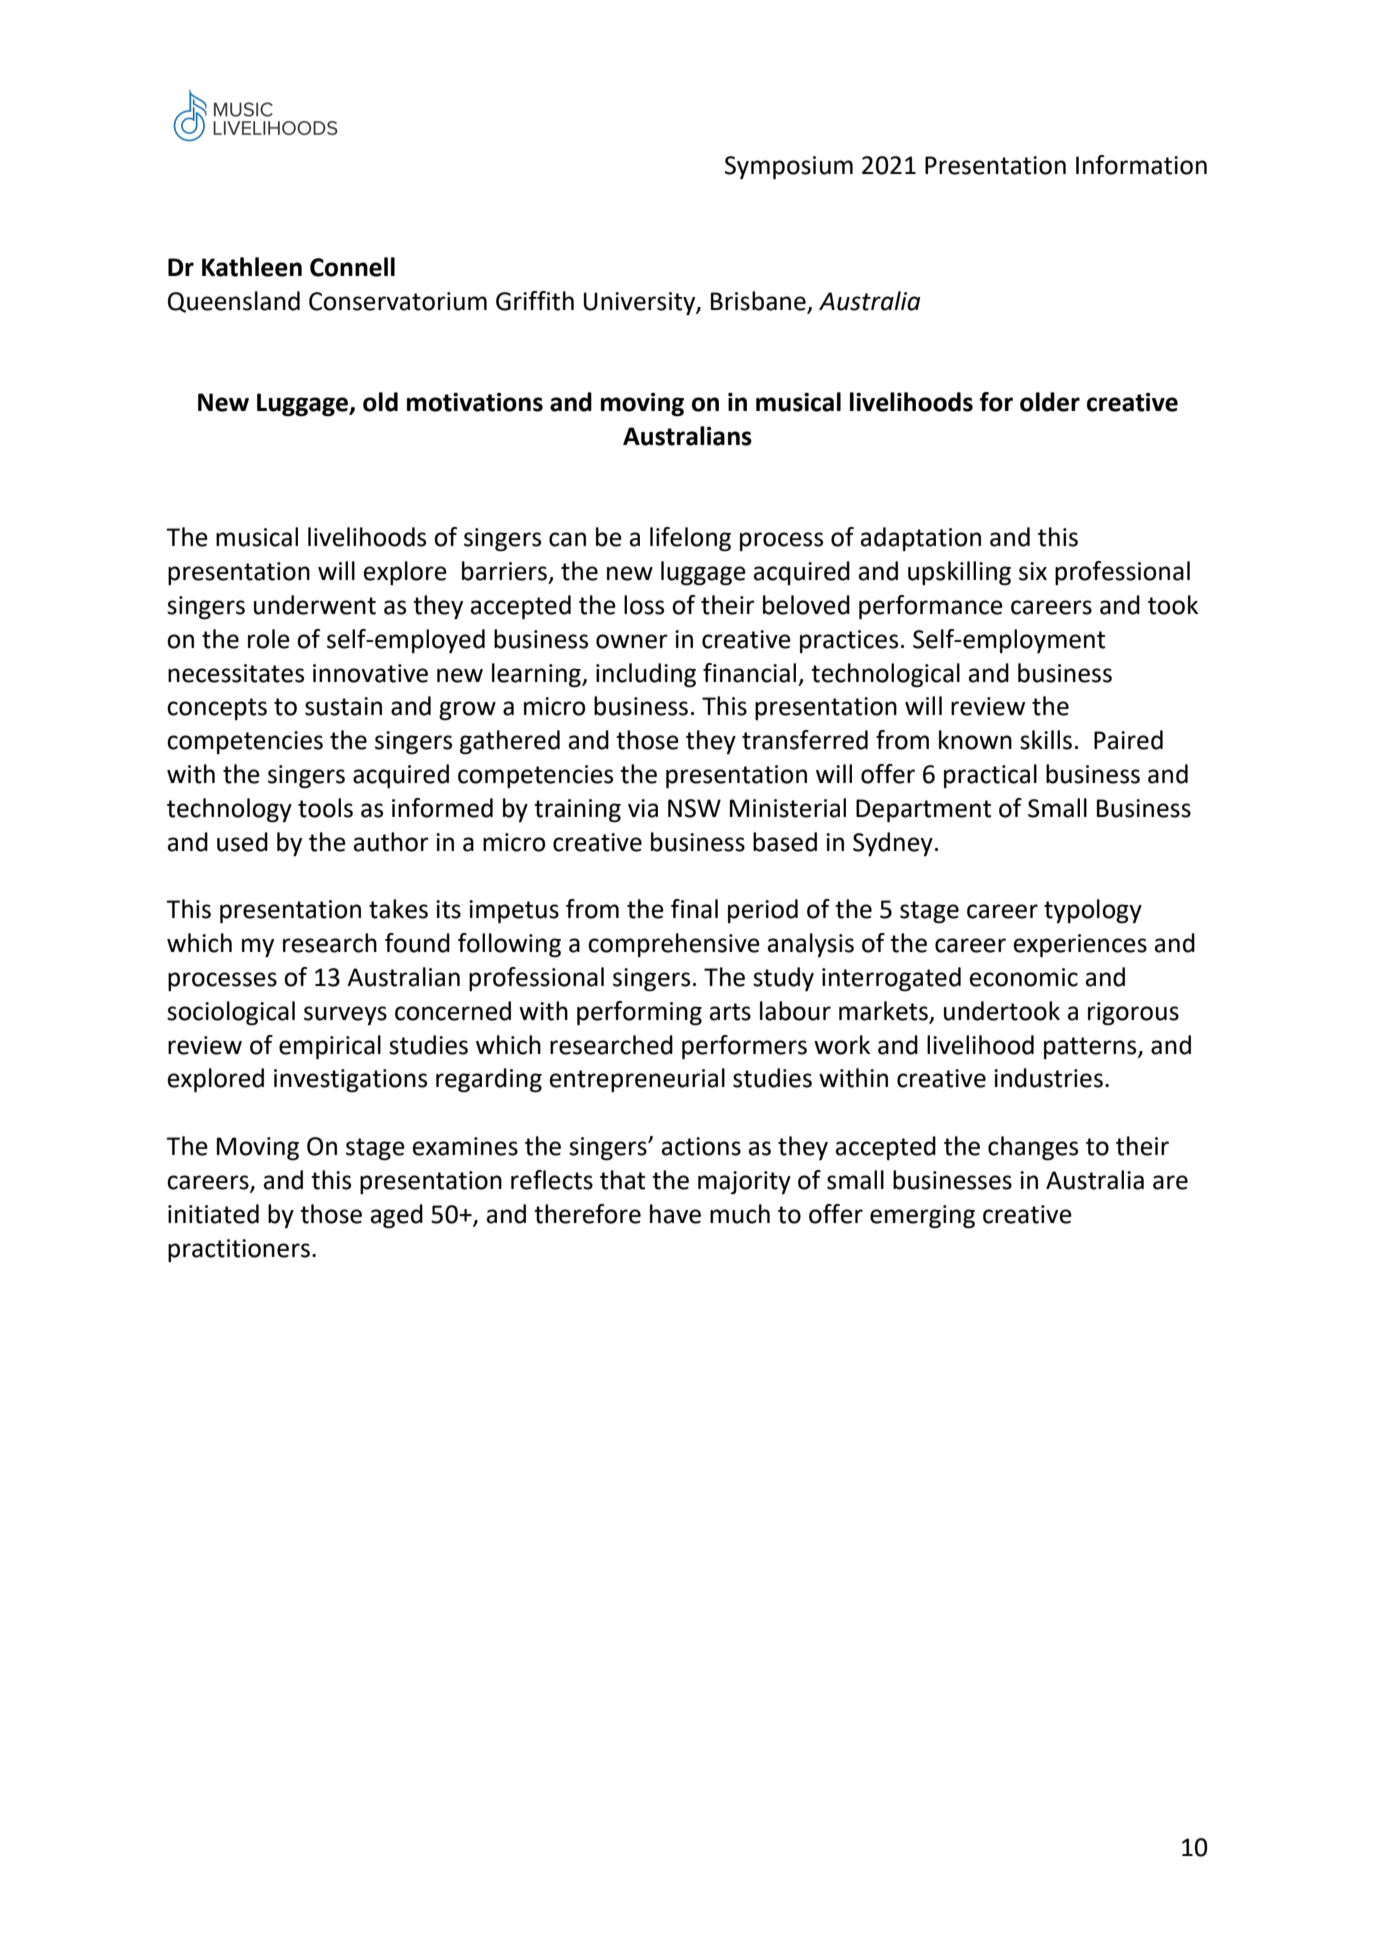 Image resolution: width=1375 pixels, height=1944 pixels. I want to click on underwent, so click(315, 605).
